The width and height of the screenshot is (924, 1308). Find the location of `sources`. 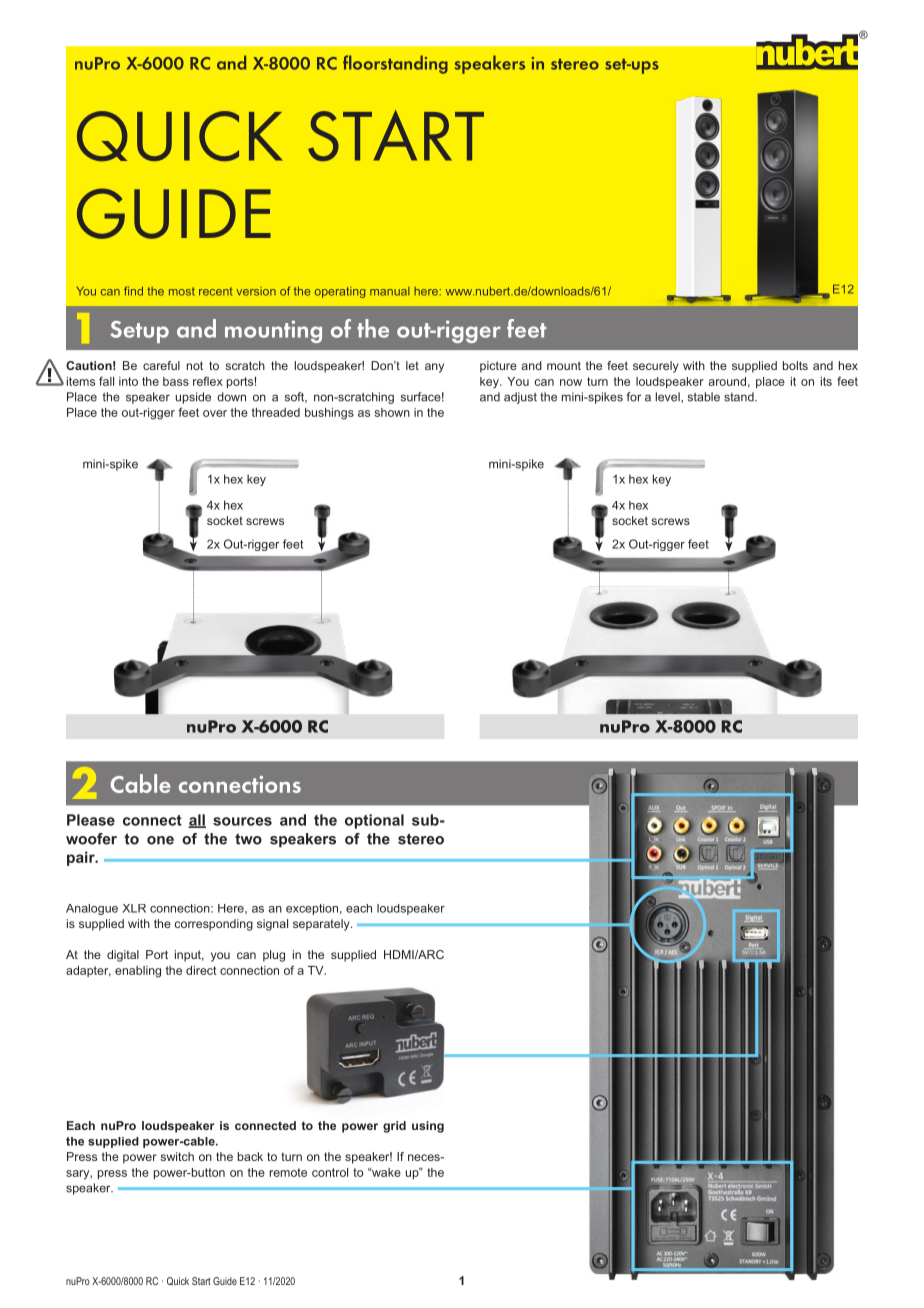

sources is located at coordinates (242, 821).
